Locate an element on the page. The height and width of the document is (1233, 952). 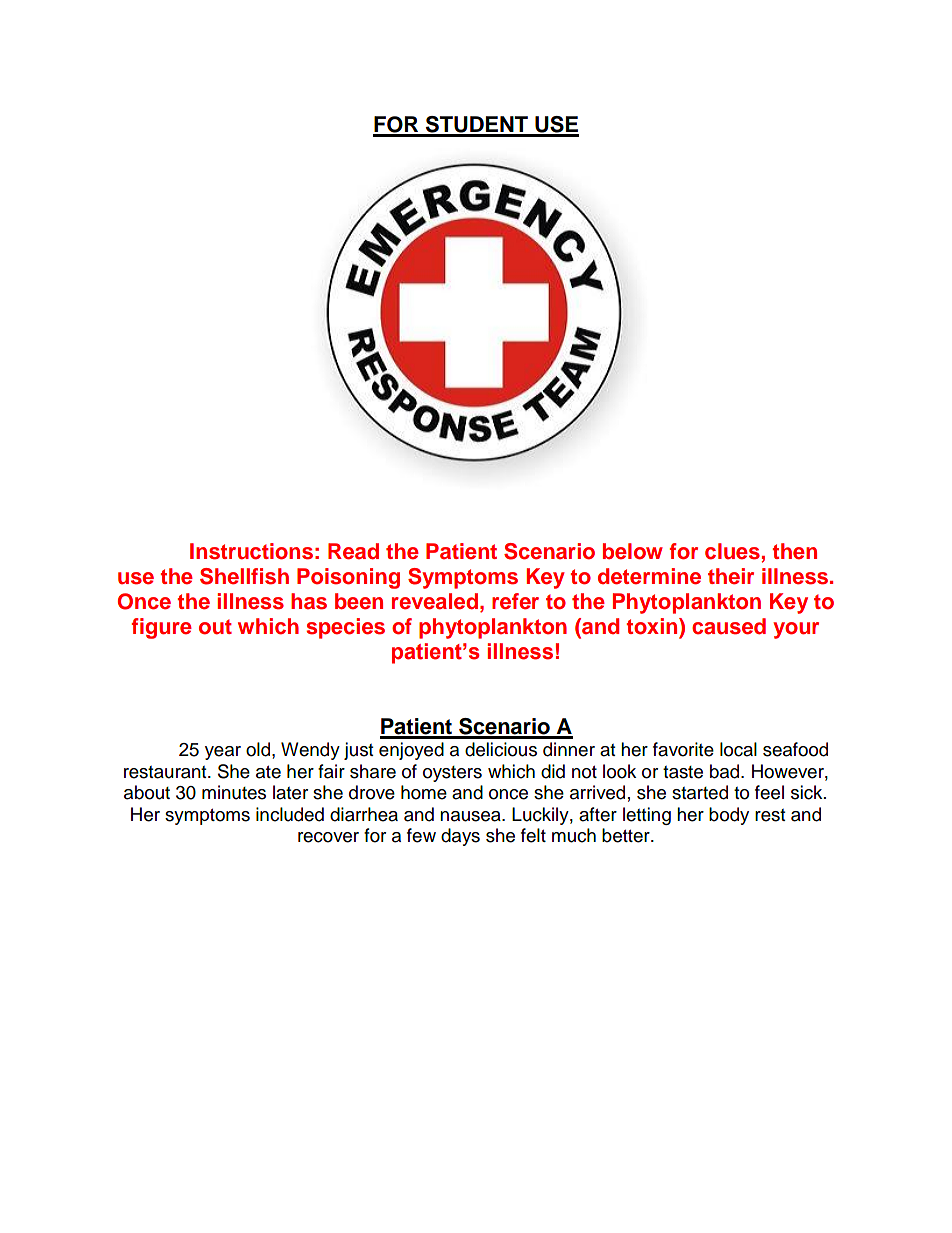
year is located at coordinates (223, 753).
